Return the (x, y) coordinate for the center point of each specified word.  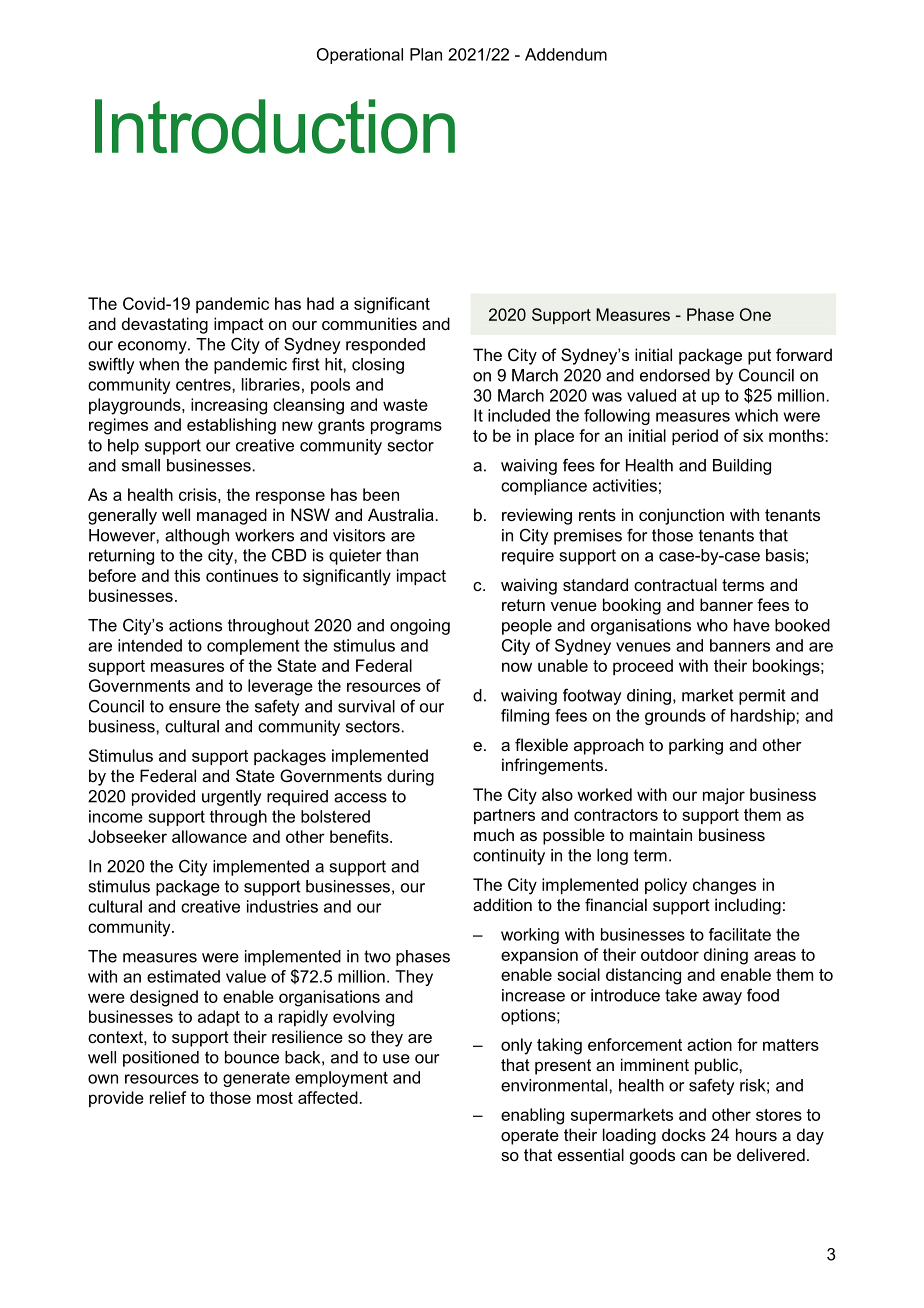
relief (168, 1097)
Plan (426, 54)
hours (756, 1134)
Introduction (275, 126)
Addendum (566, 54)
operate (530, 1137)
